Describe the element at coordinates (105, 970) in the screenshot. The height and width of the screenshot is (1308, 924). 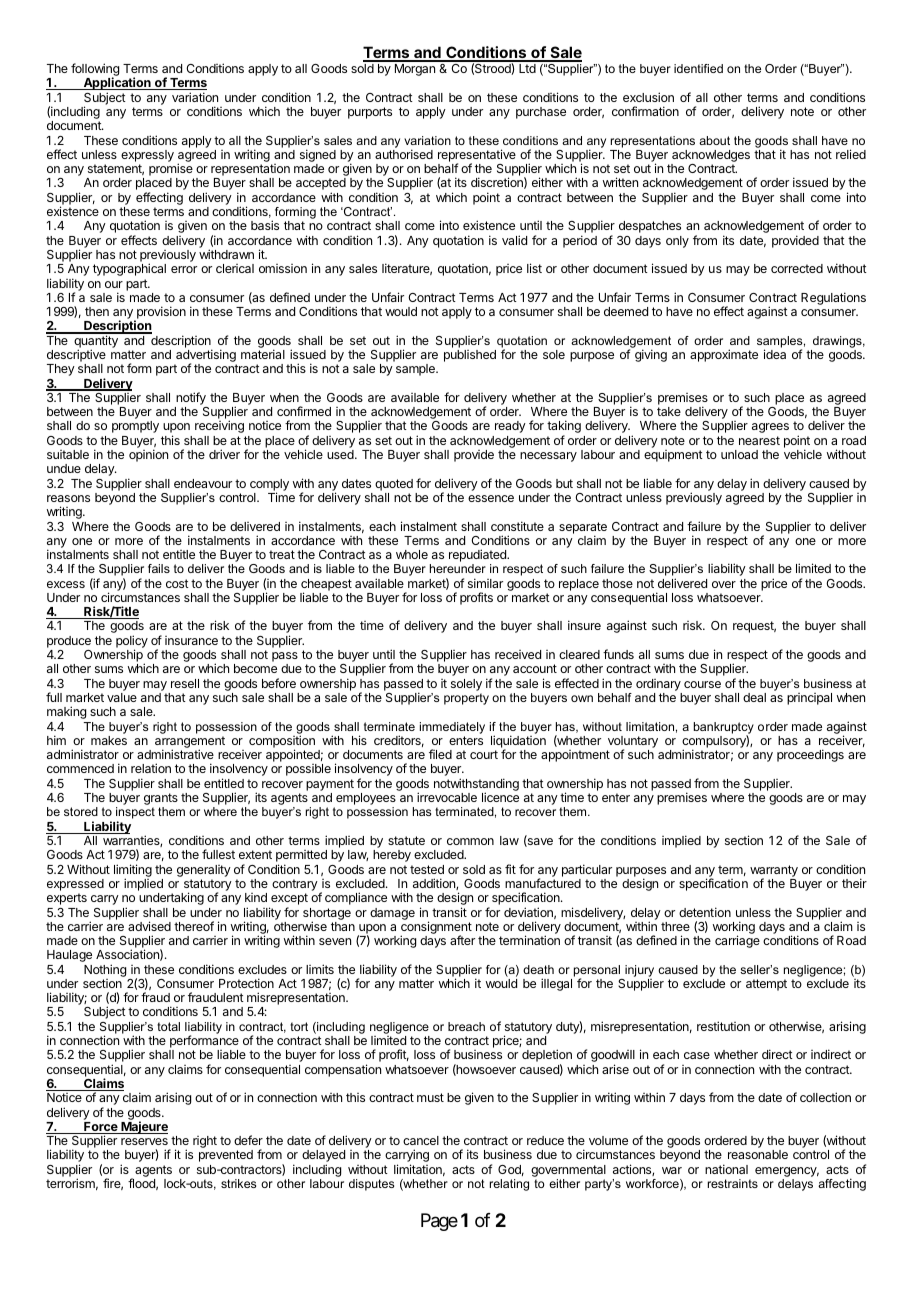
I see `Nothing` at that location.
